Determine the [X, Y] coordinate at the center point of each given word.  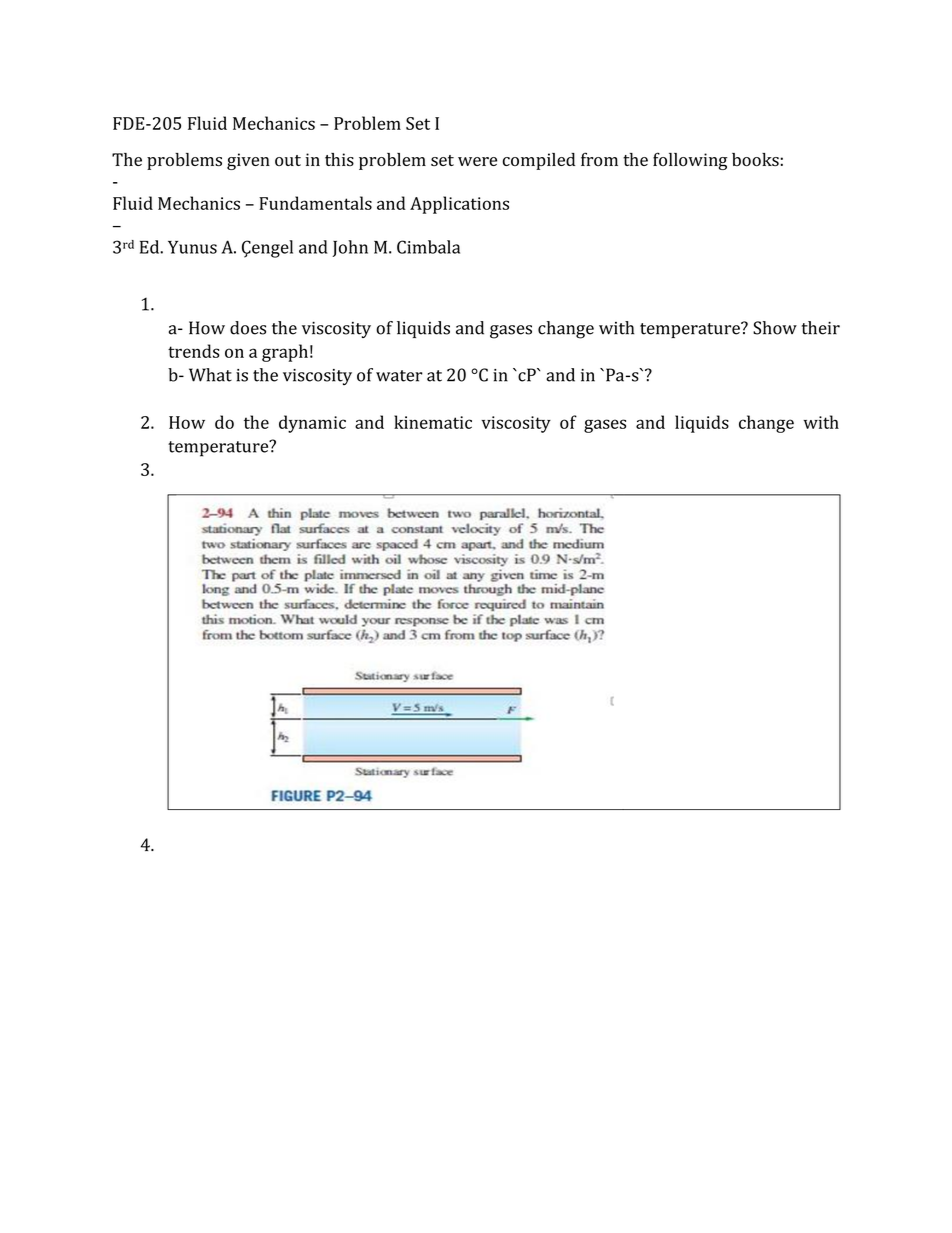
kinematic [433, 422]
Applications [459, 205]
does [248, 328]
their [821, 328]
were [477, 161]
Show [775, 328]
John [350, 248]
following [690, 161]
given [248, 161]
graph [285, 353]
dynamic [312, 424]
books [755, 159]
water [399, 376]
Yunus [192, 247]
